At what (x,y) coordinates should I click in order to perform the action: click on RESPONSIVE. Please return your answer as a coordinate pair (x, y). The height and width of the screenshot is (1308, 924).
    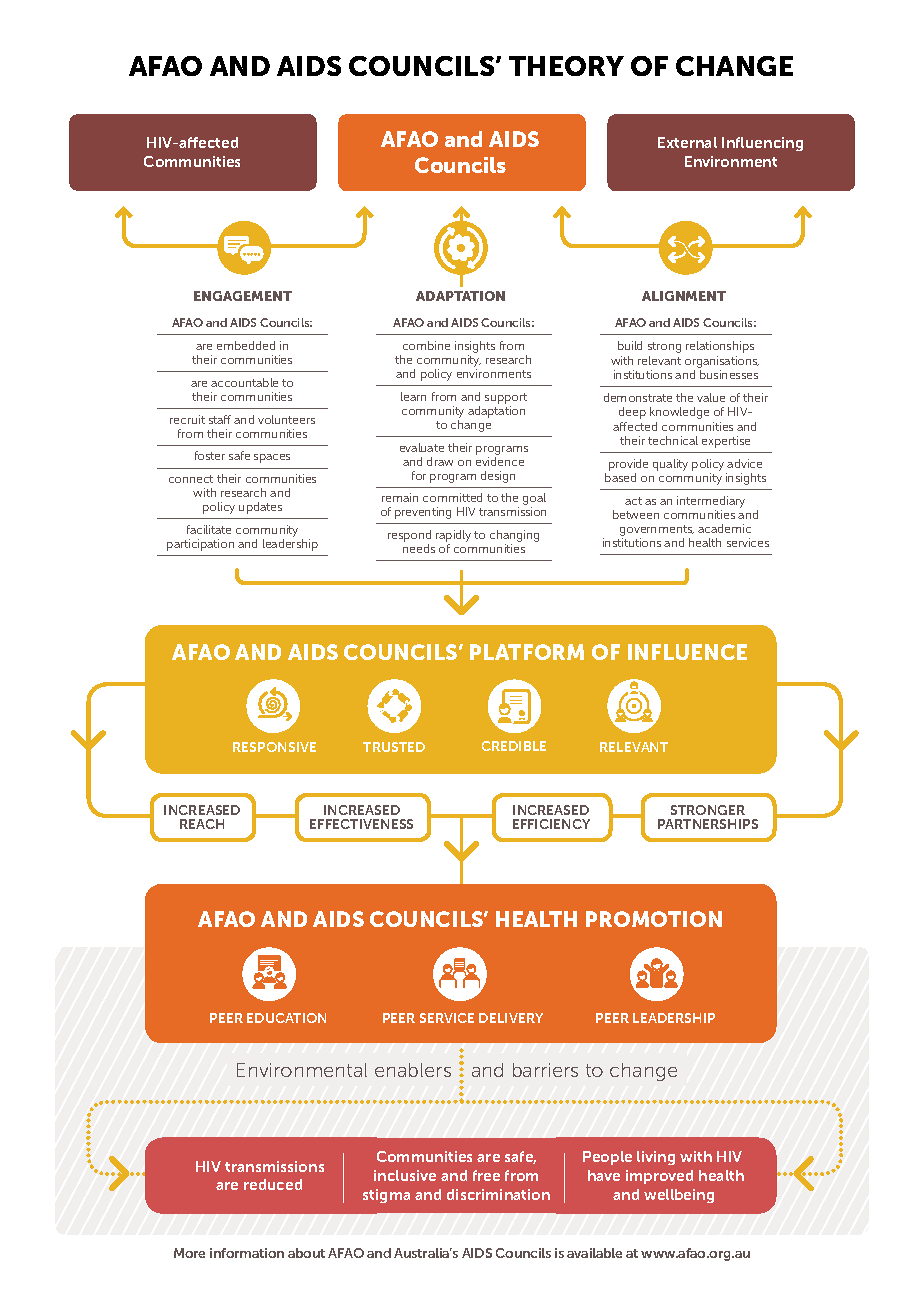
    Looking at the image, I should click on (274, 747).
